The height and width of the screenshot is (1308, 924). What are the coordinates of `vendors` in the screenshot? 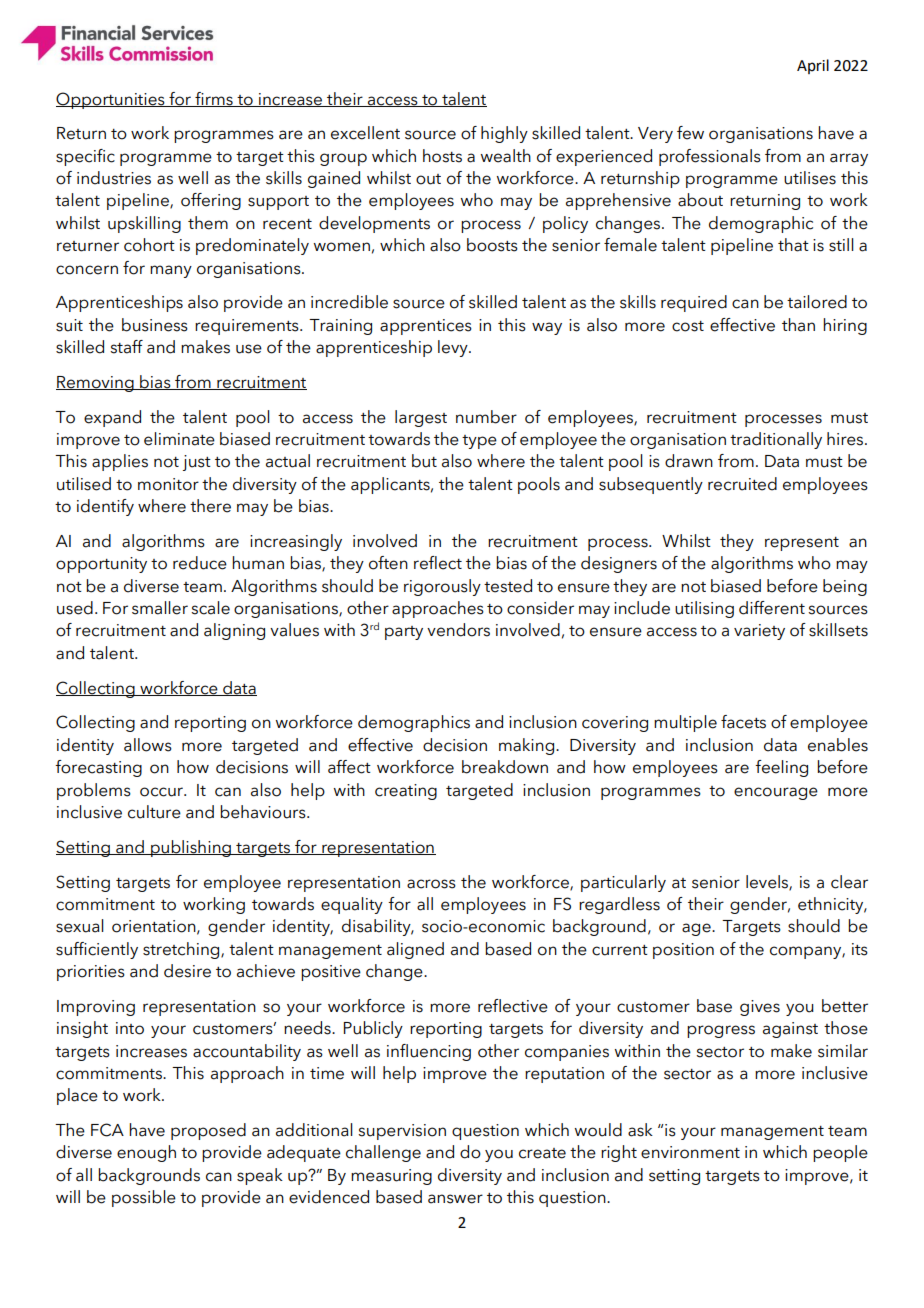 It's located at (458, 630).
